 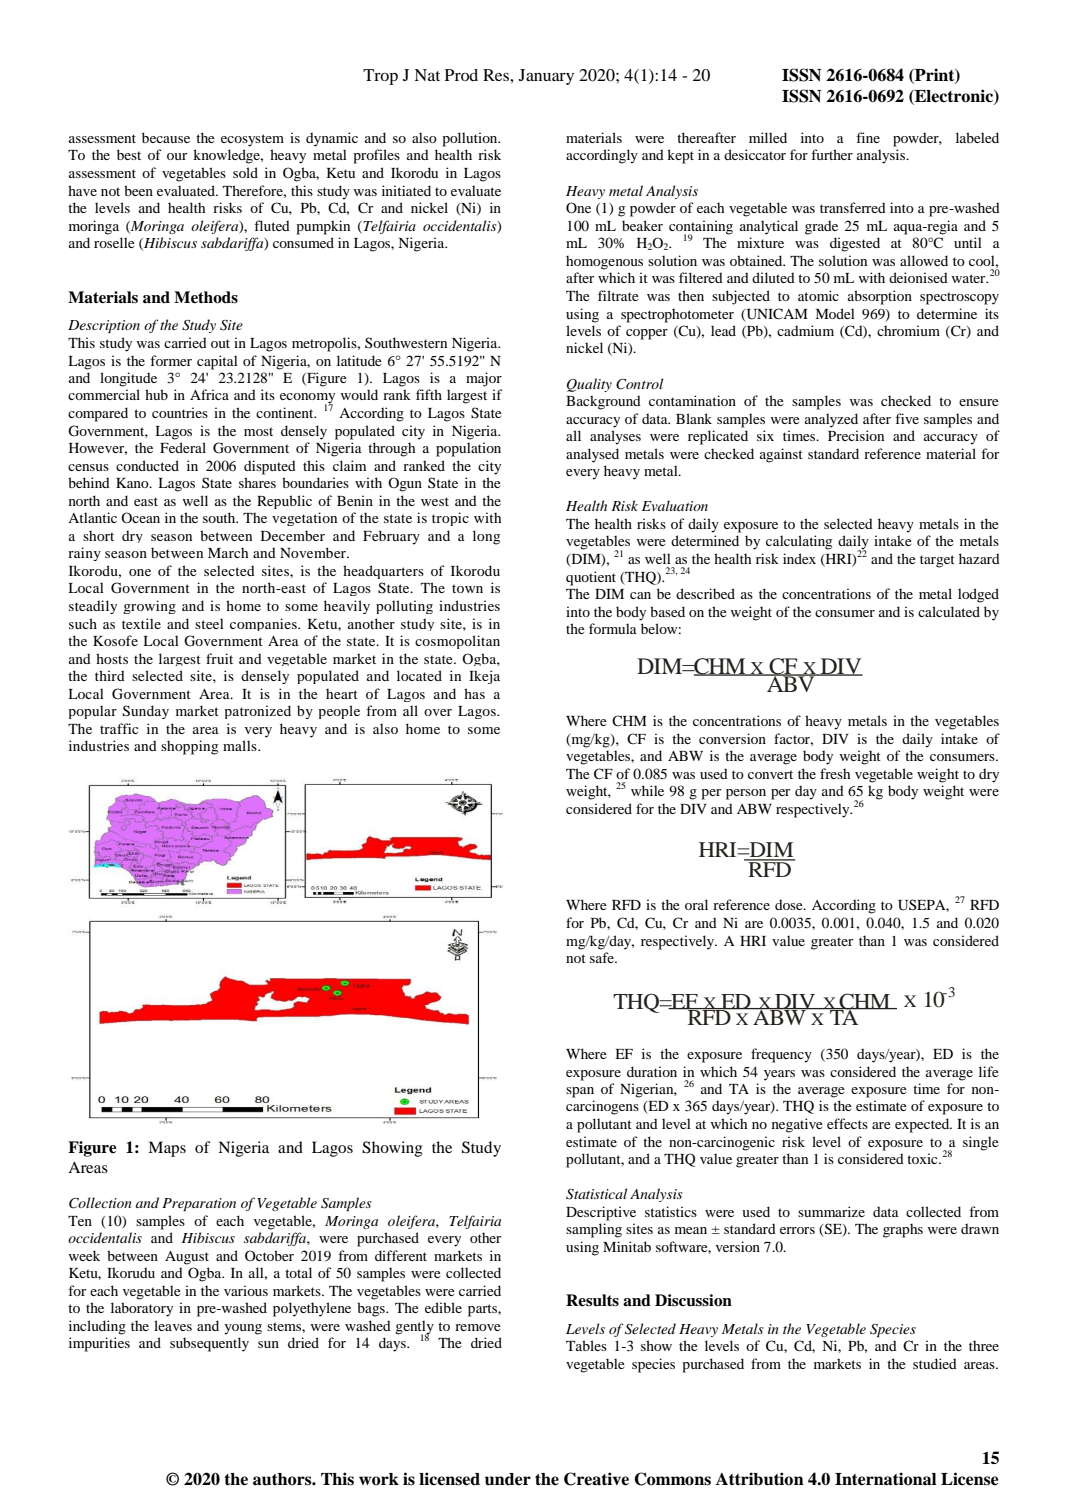 I want to click on Maps, so click(x=167, y=1149).
